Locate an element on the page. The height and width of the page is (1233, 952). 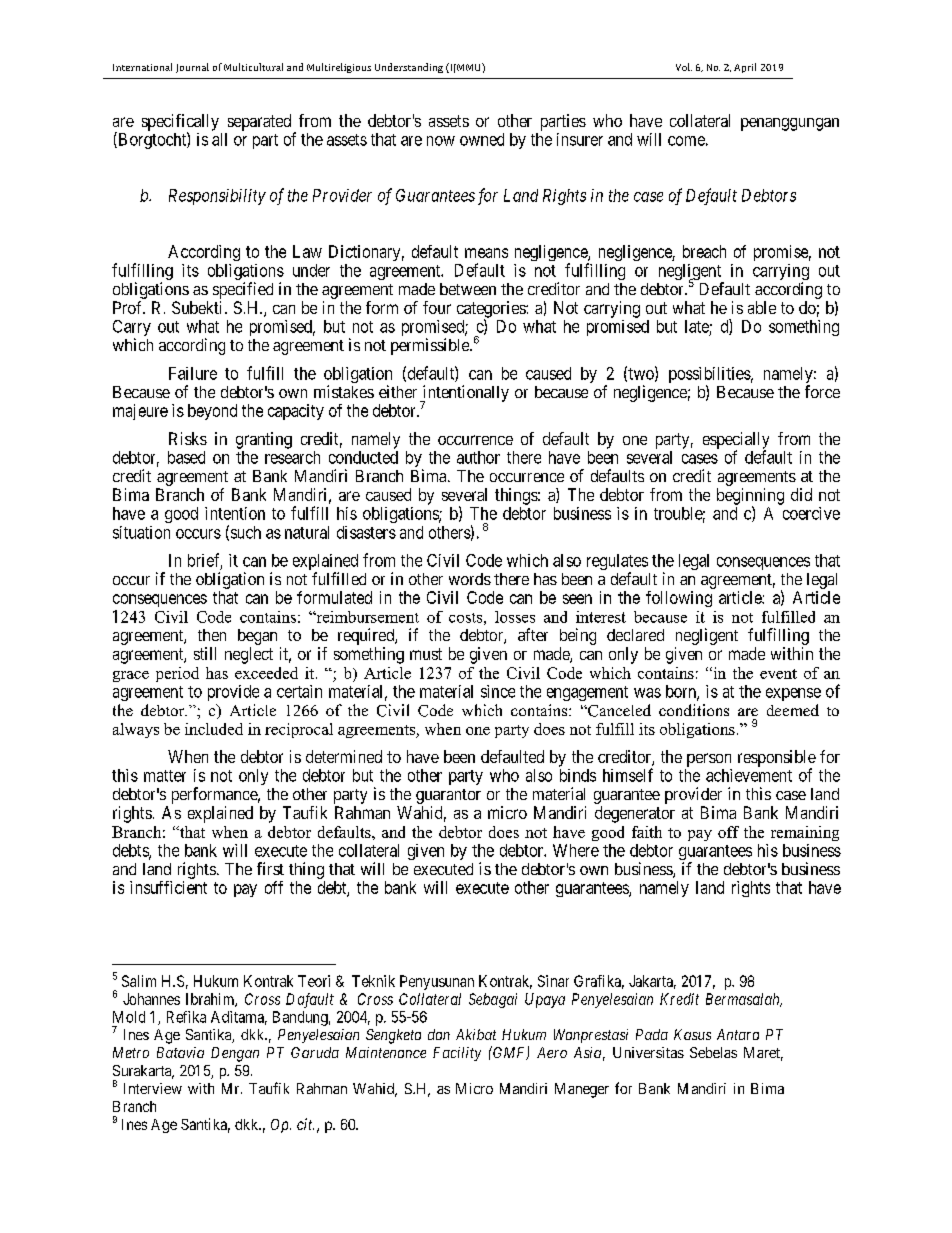
April is located at coordinates (745, 68).
